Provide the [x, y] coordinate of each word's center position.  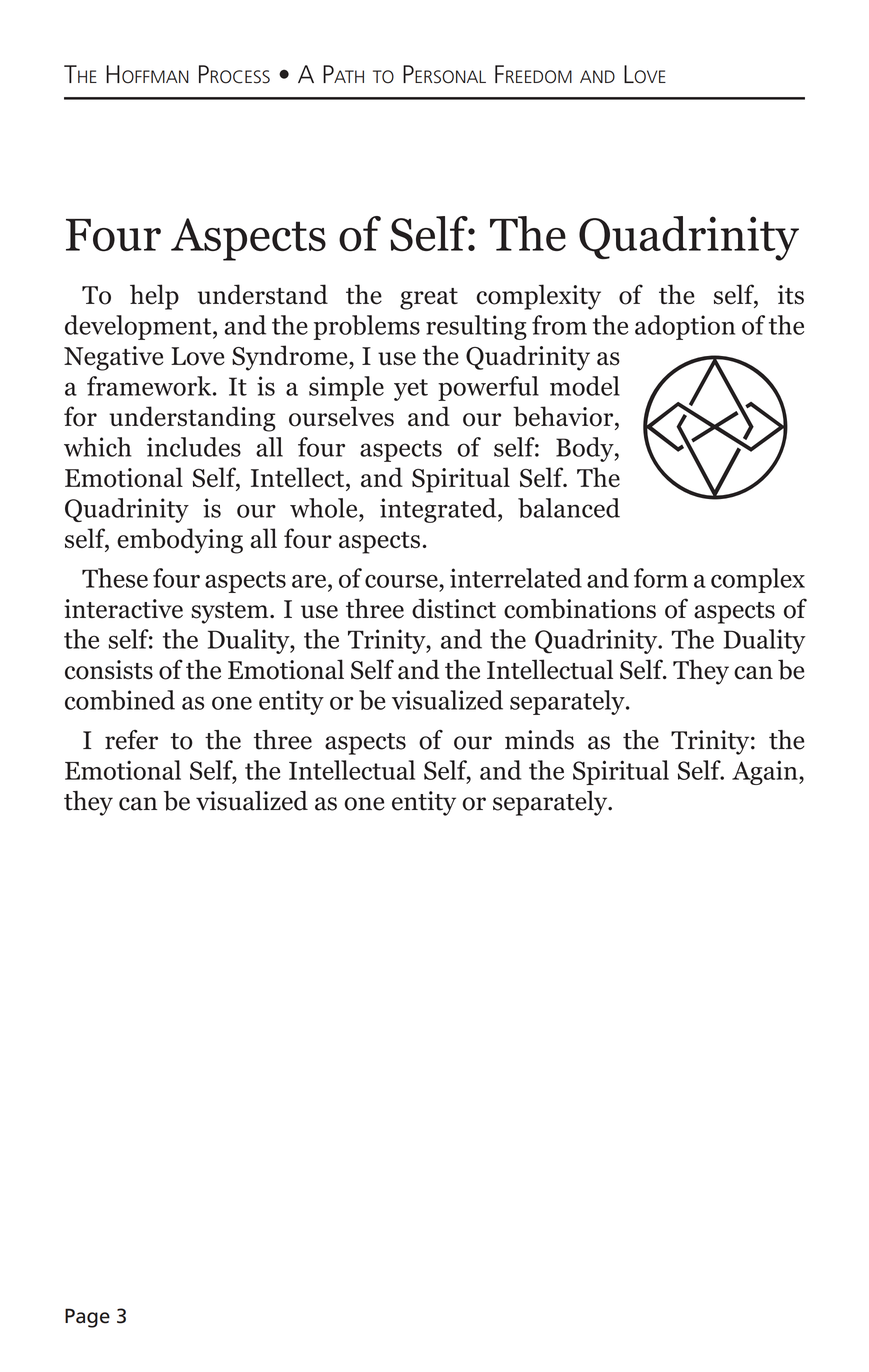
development [139, 327]
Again [766, 772]
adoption [685, 327]
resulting [476, 327]
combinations [580, 608]
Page [87, 1318]
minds [539, 740]
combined [120, 700]
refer [131, 740]
